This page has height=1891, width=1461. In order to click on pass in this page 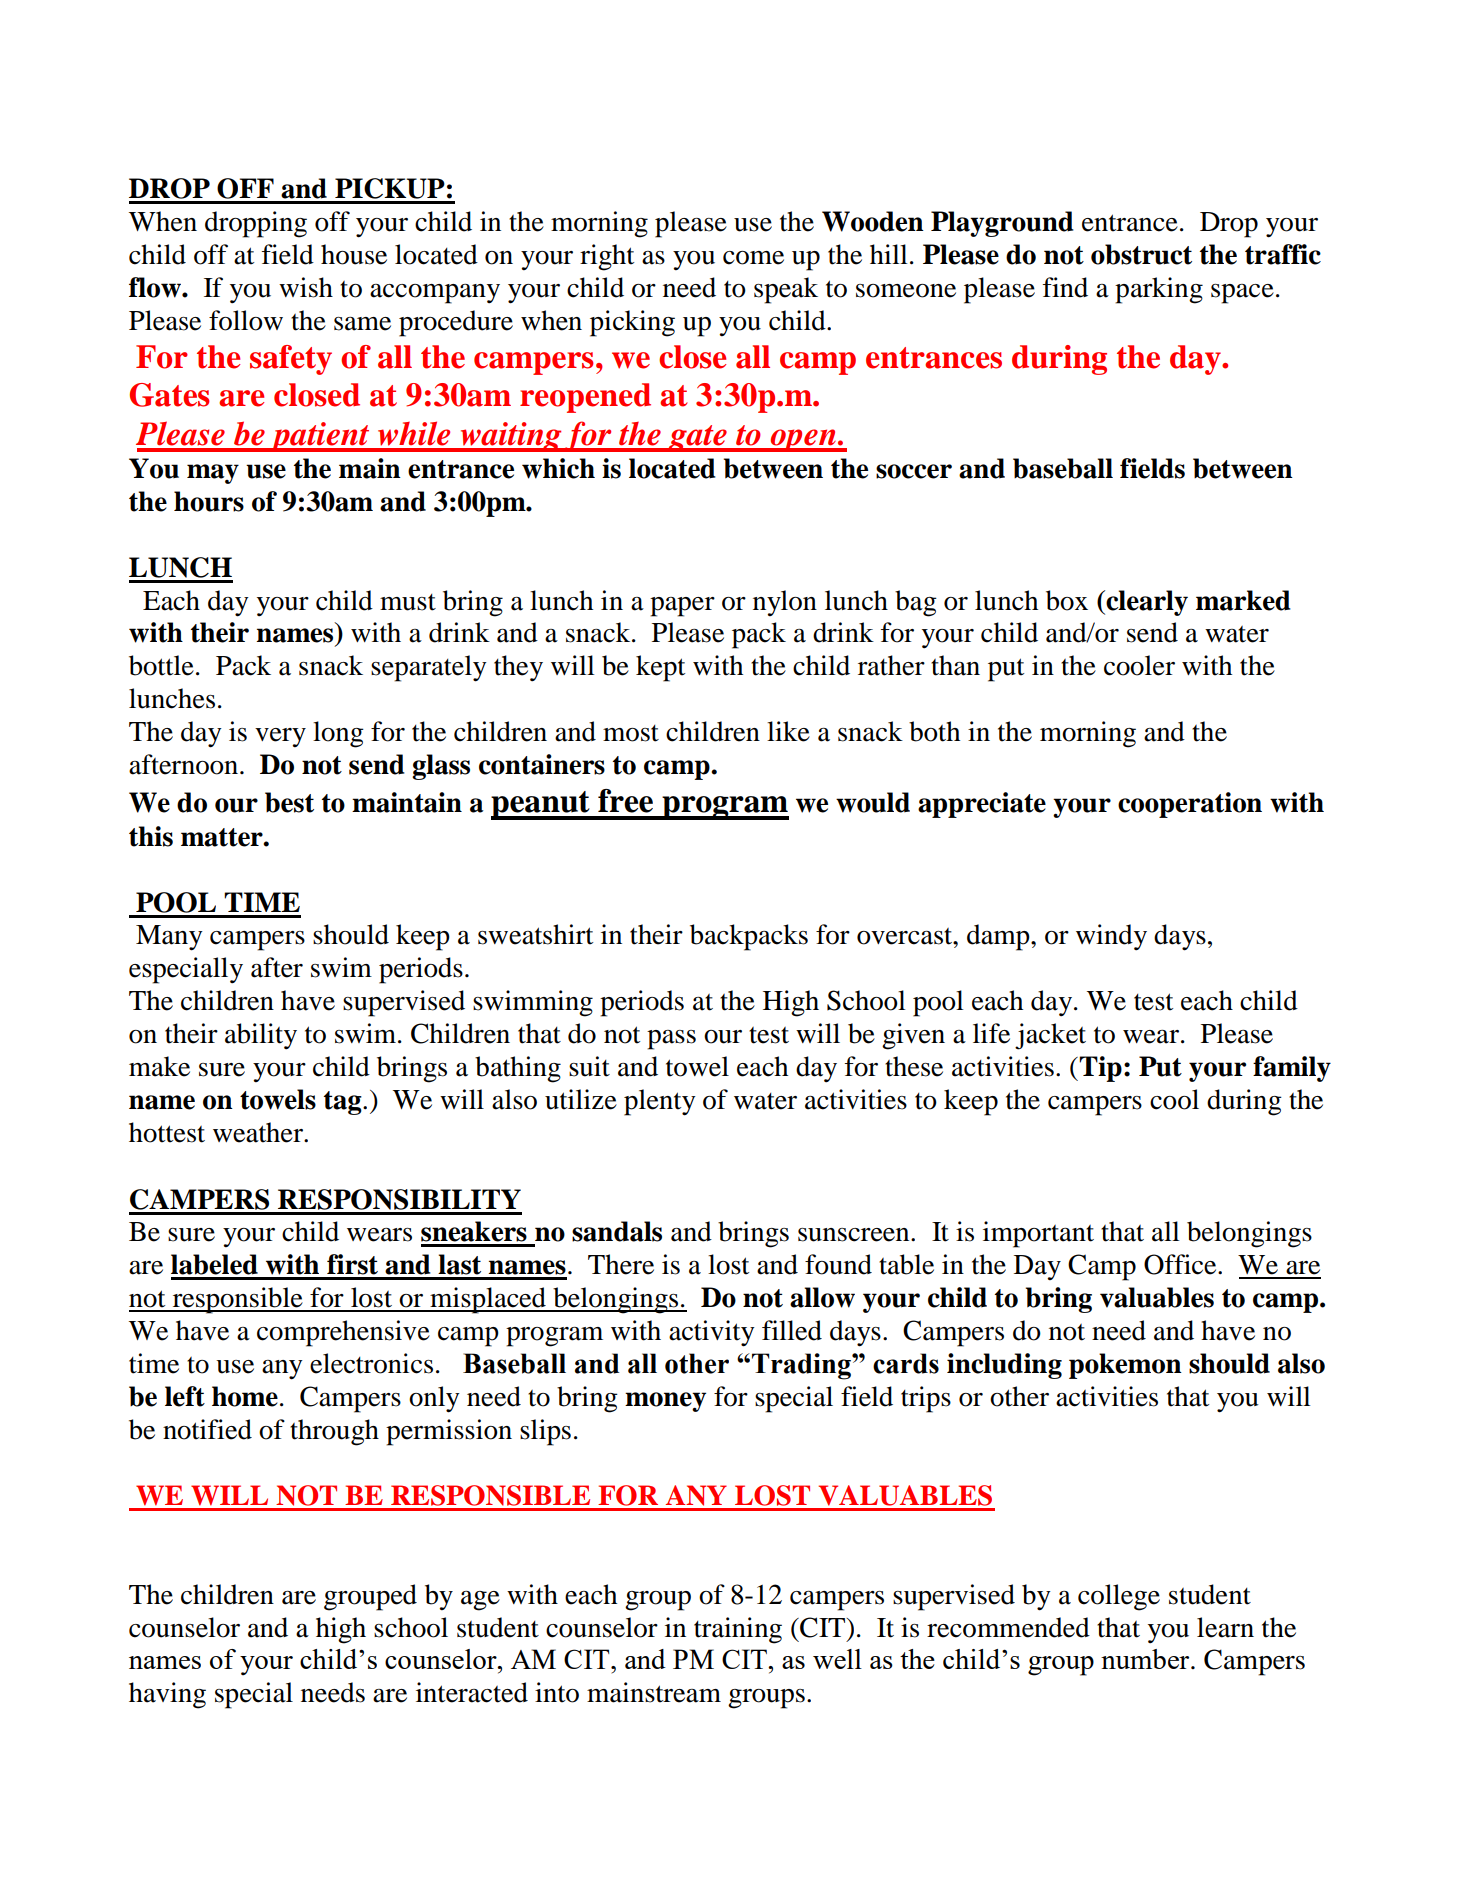, I will do `click(671, 1040)`.
